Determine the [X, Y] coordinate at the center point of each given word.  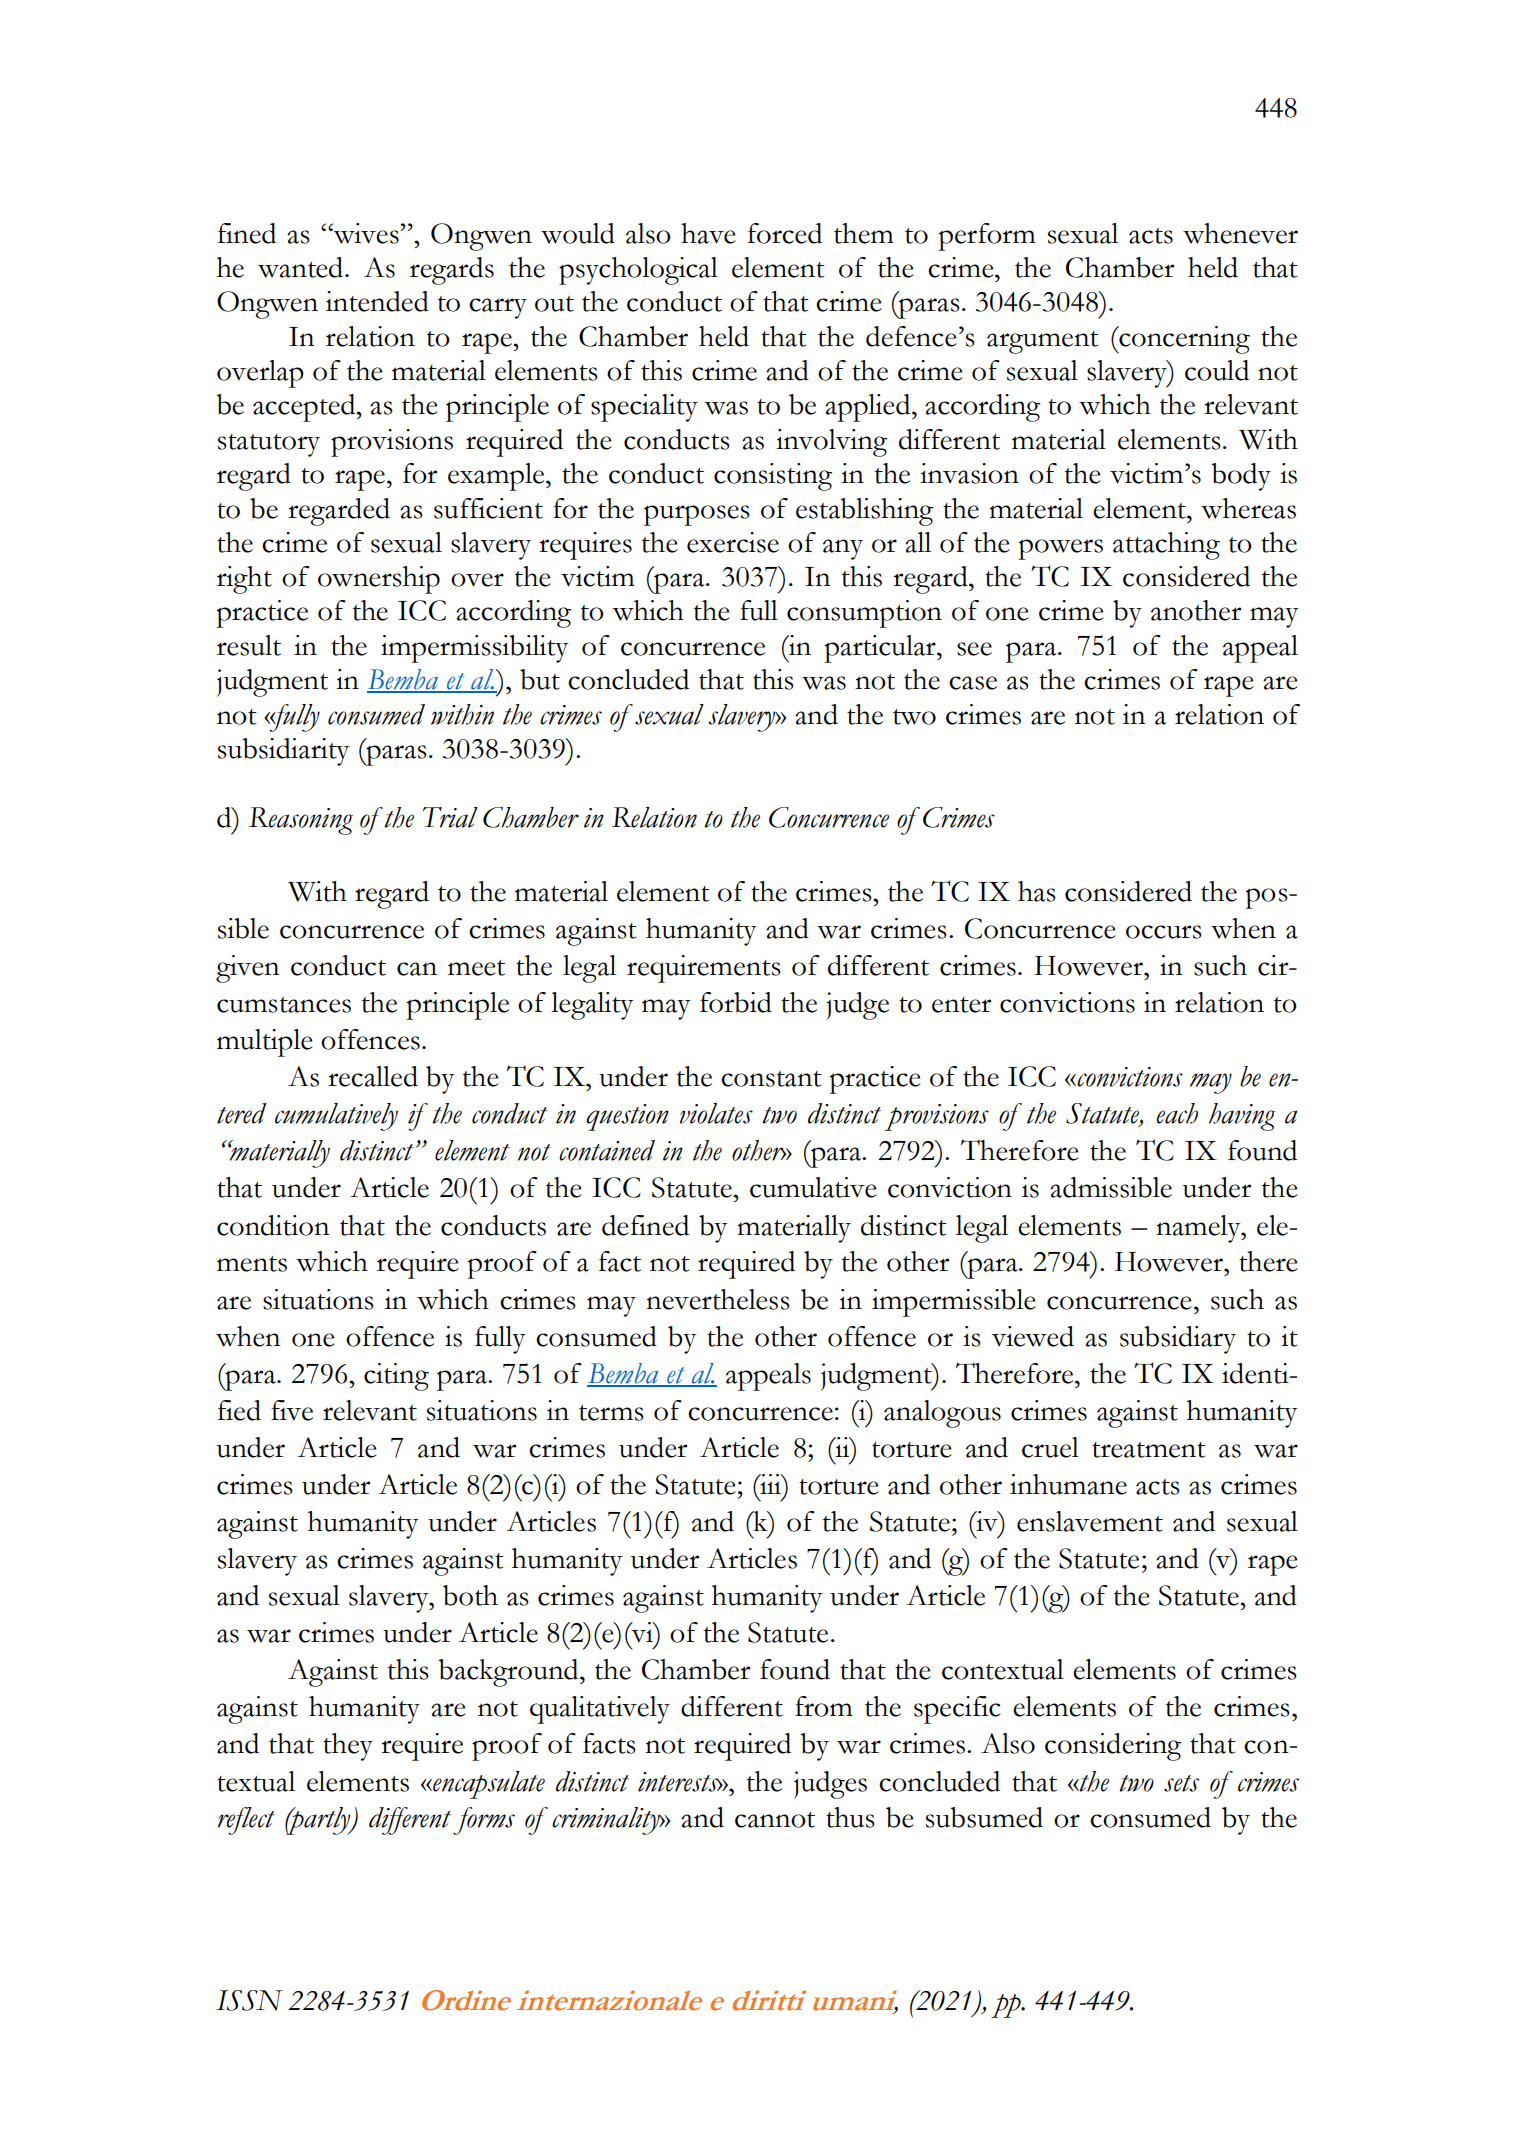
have [708, 233]
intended [377, 301]
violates [716, 1113]
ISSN [250, 2000]
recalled [373, 1076]
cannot [775, 1820]
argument [1043, 342]
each [1177, 1113]
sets [1181, 1783]
